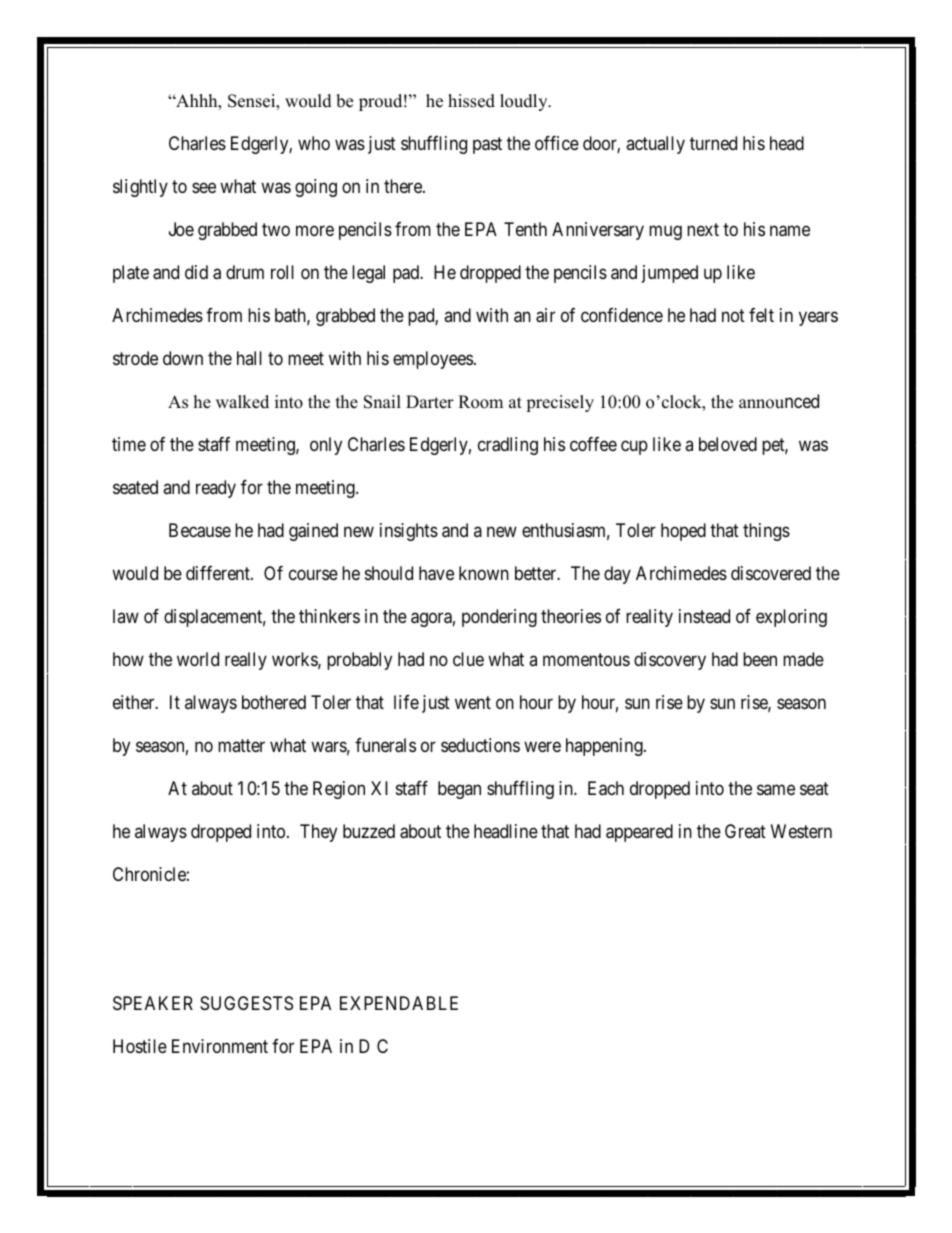  I want to click on went, so click(473, 702).
